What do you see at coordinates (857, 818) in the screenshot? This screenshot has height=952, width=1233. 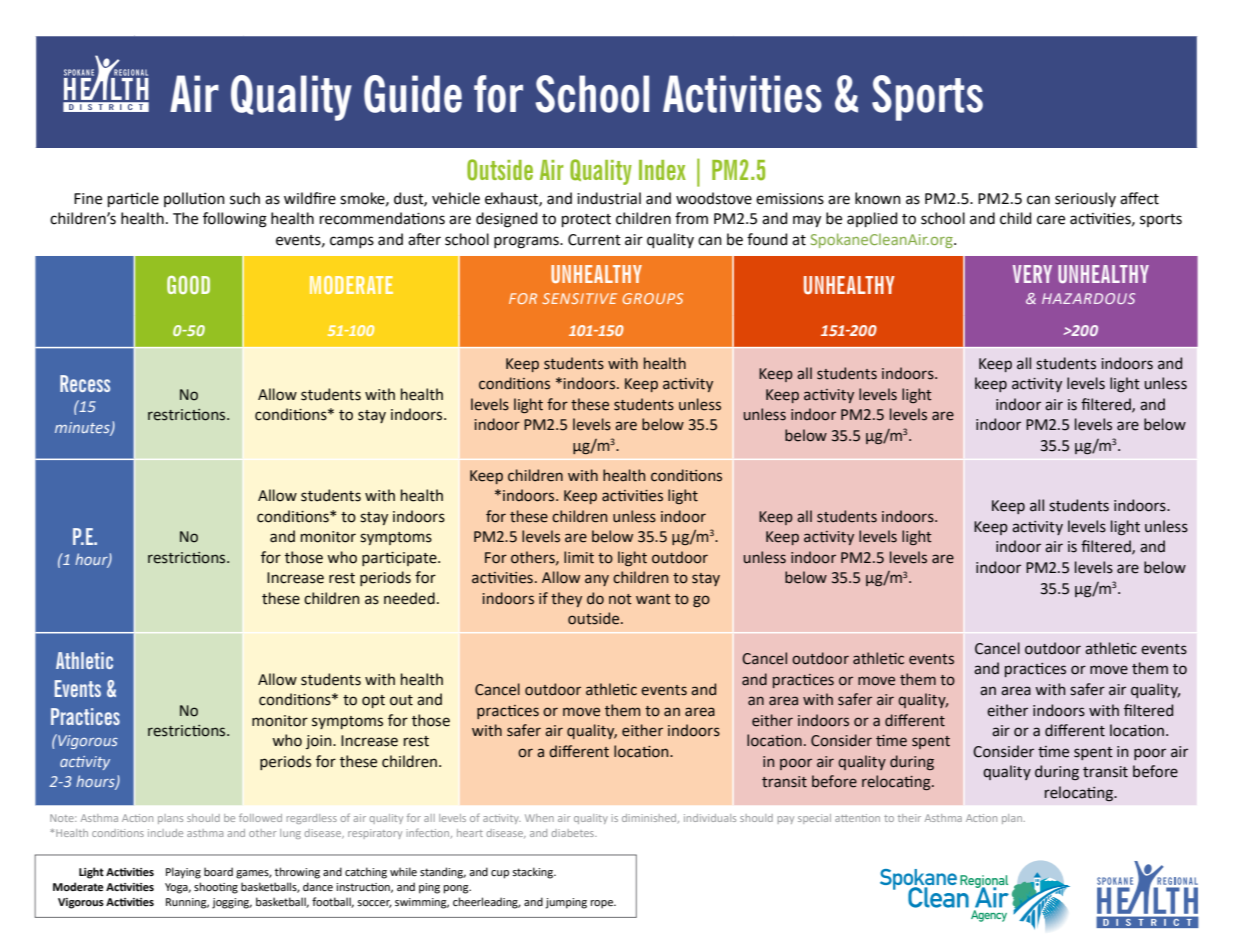 I see `attention` at bounding box center [857, 818].
